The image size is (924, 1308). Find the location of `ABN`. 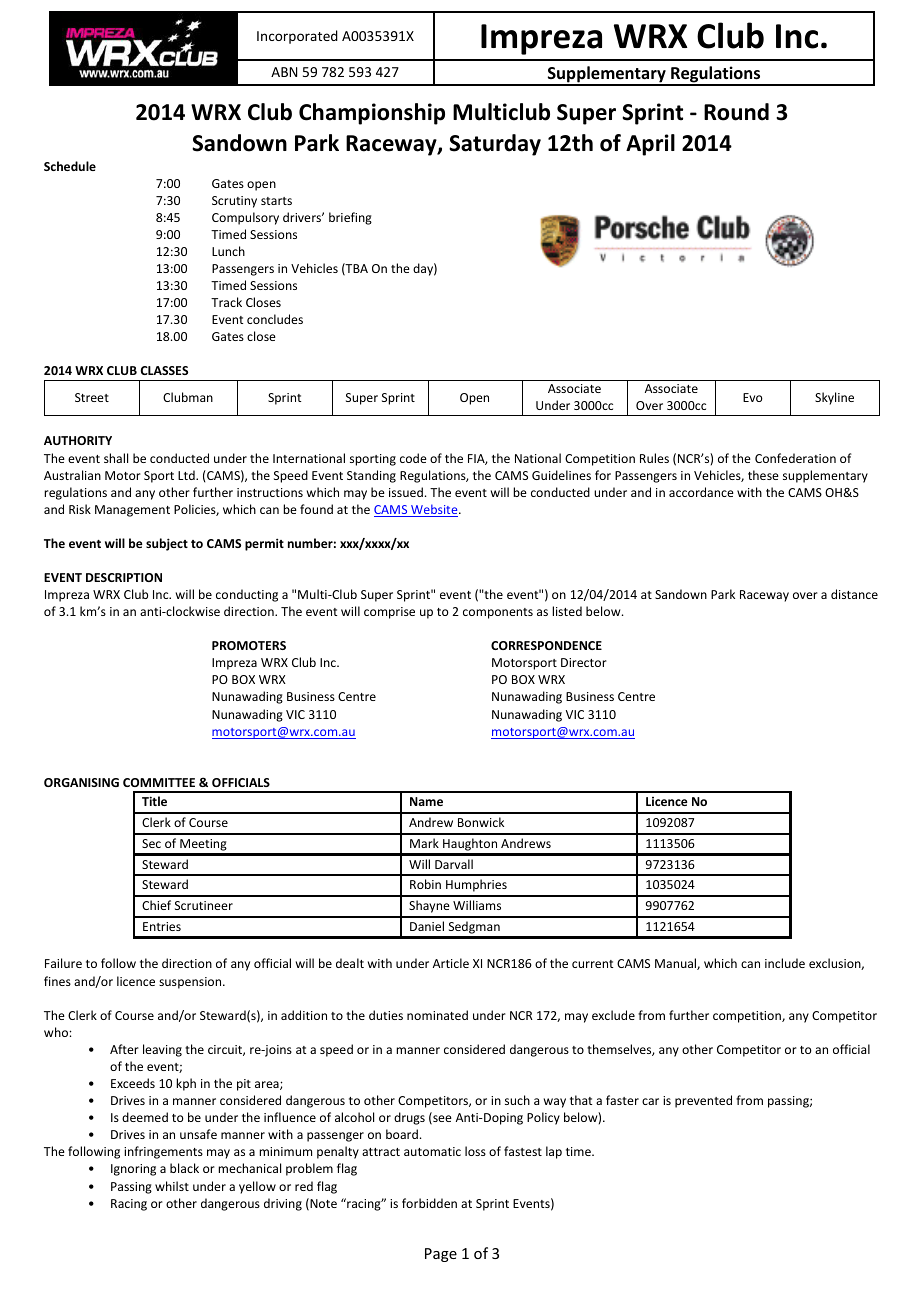

ABN is located at coordinates (284, 72).
